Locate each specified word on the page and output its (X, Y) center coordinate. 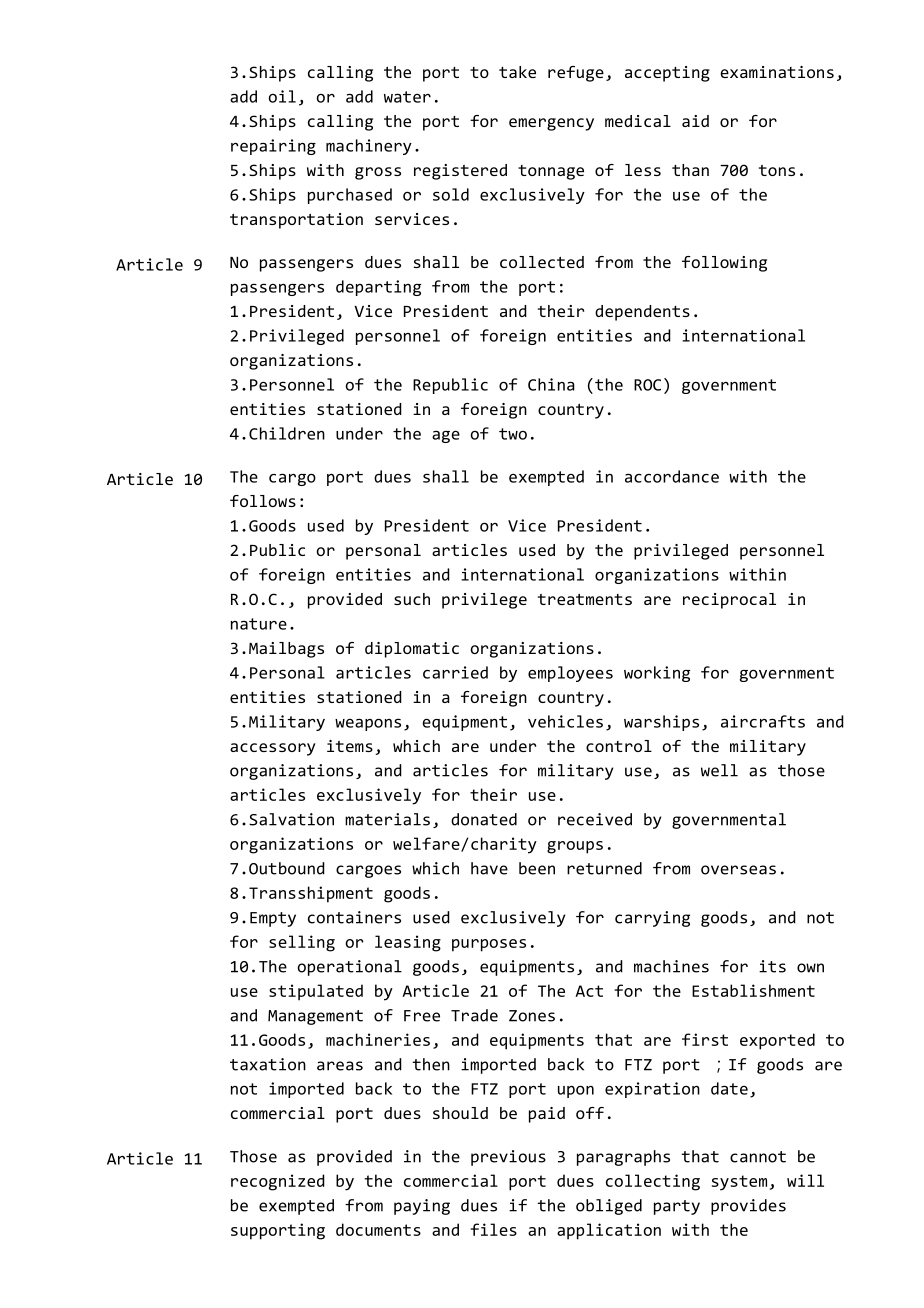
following (724, 264)
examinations (777, 72)
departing (378, 288)
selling (302, 943)
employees (570, 674)
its (772, 966)
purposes (489, 945)
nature (259, 624)
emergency (551, 124)
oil (282, 96)
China (551, 384)
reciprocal (729, 601)
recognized (278, 1182)
